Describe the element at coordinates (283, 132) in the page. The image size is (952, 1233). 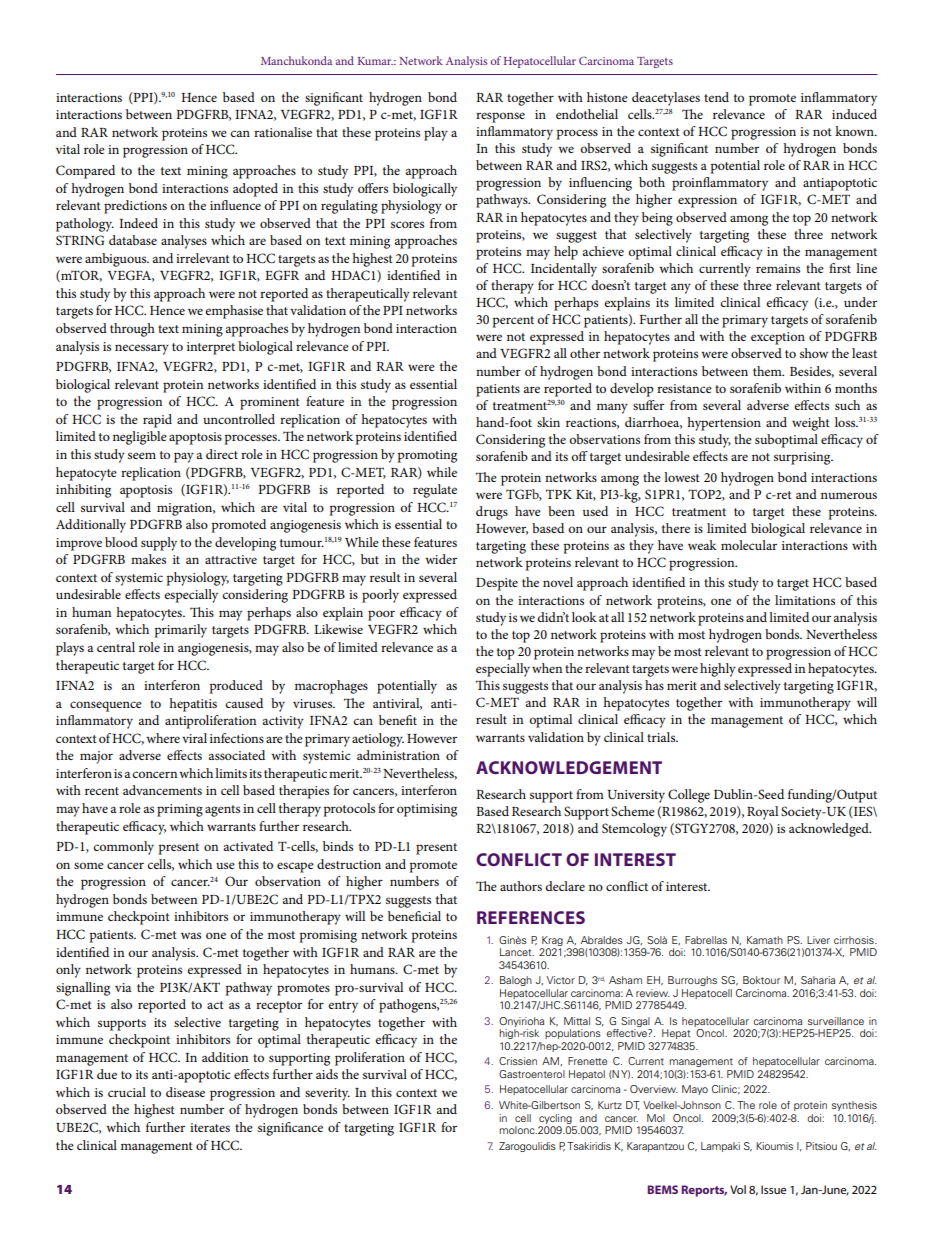
I see `rationalise` at that location.
